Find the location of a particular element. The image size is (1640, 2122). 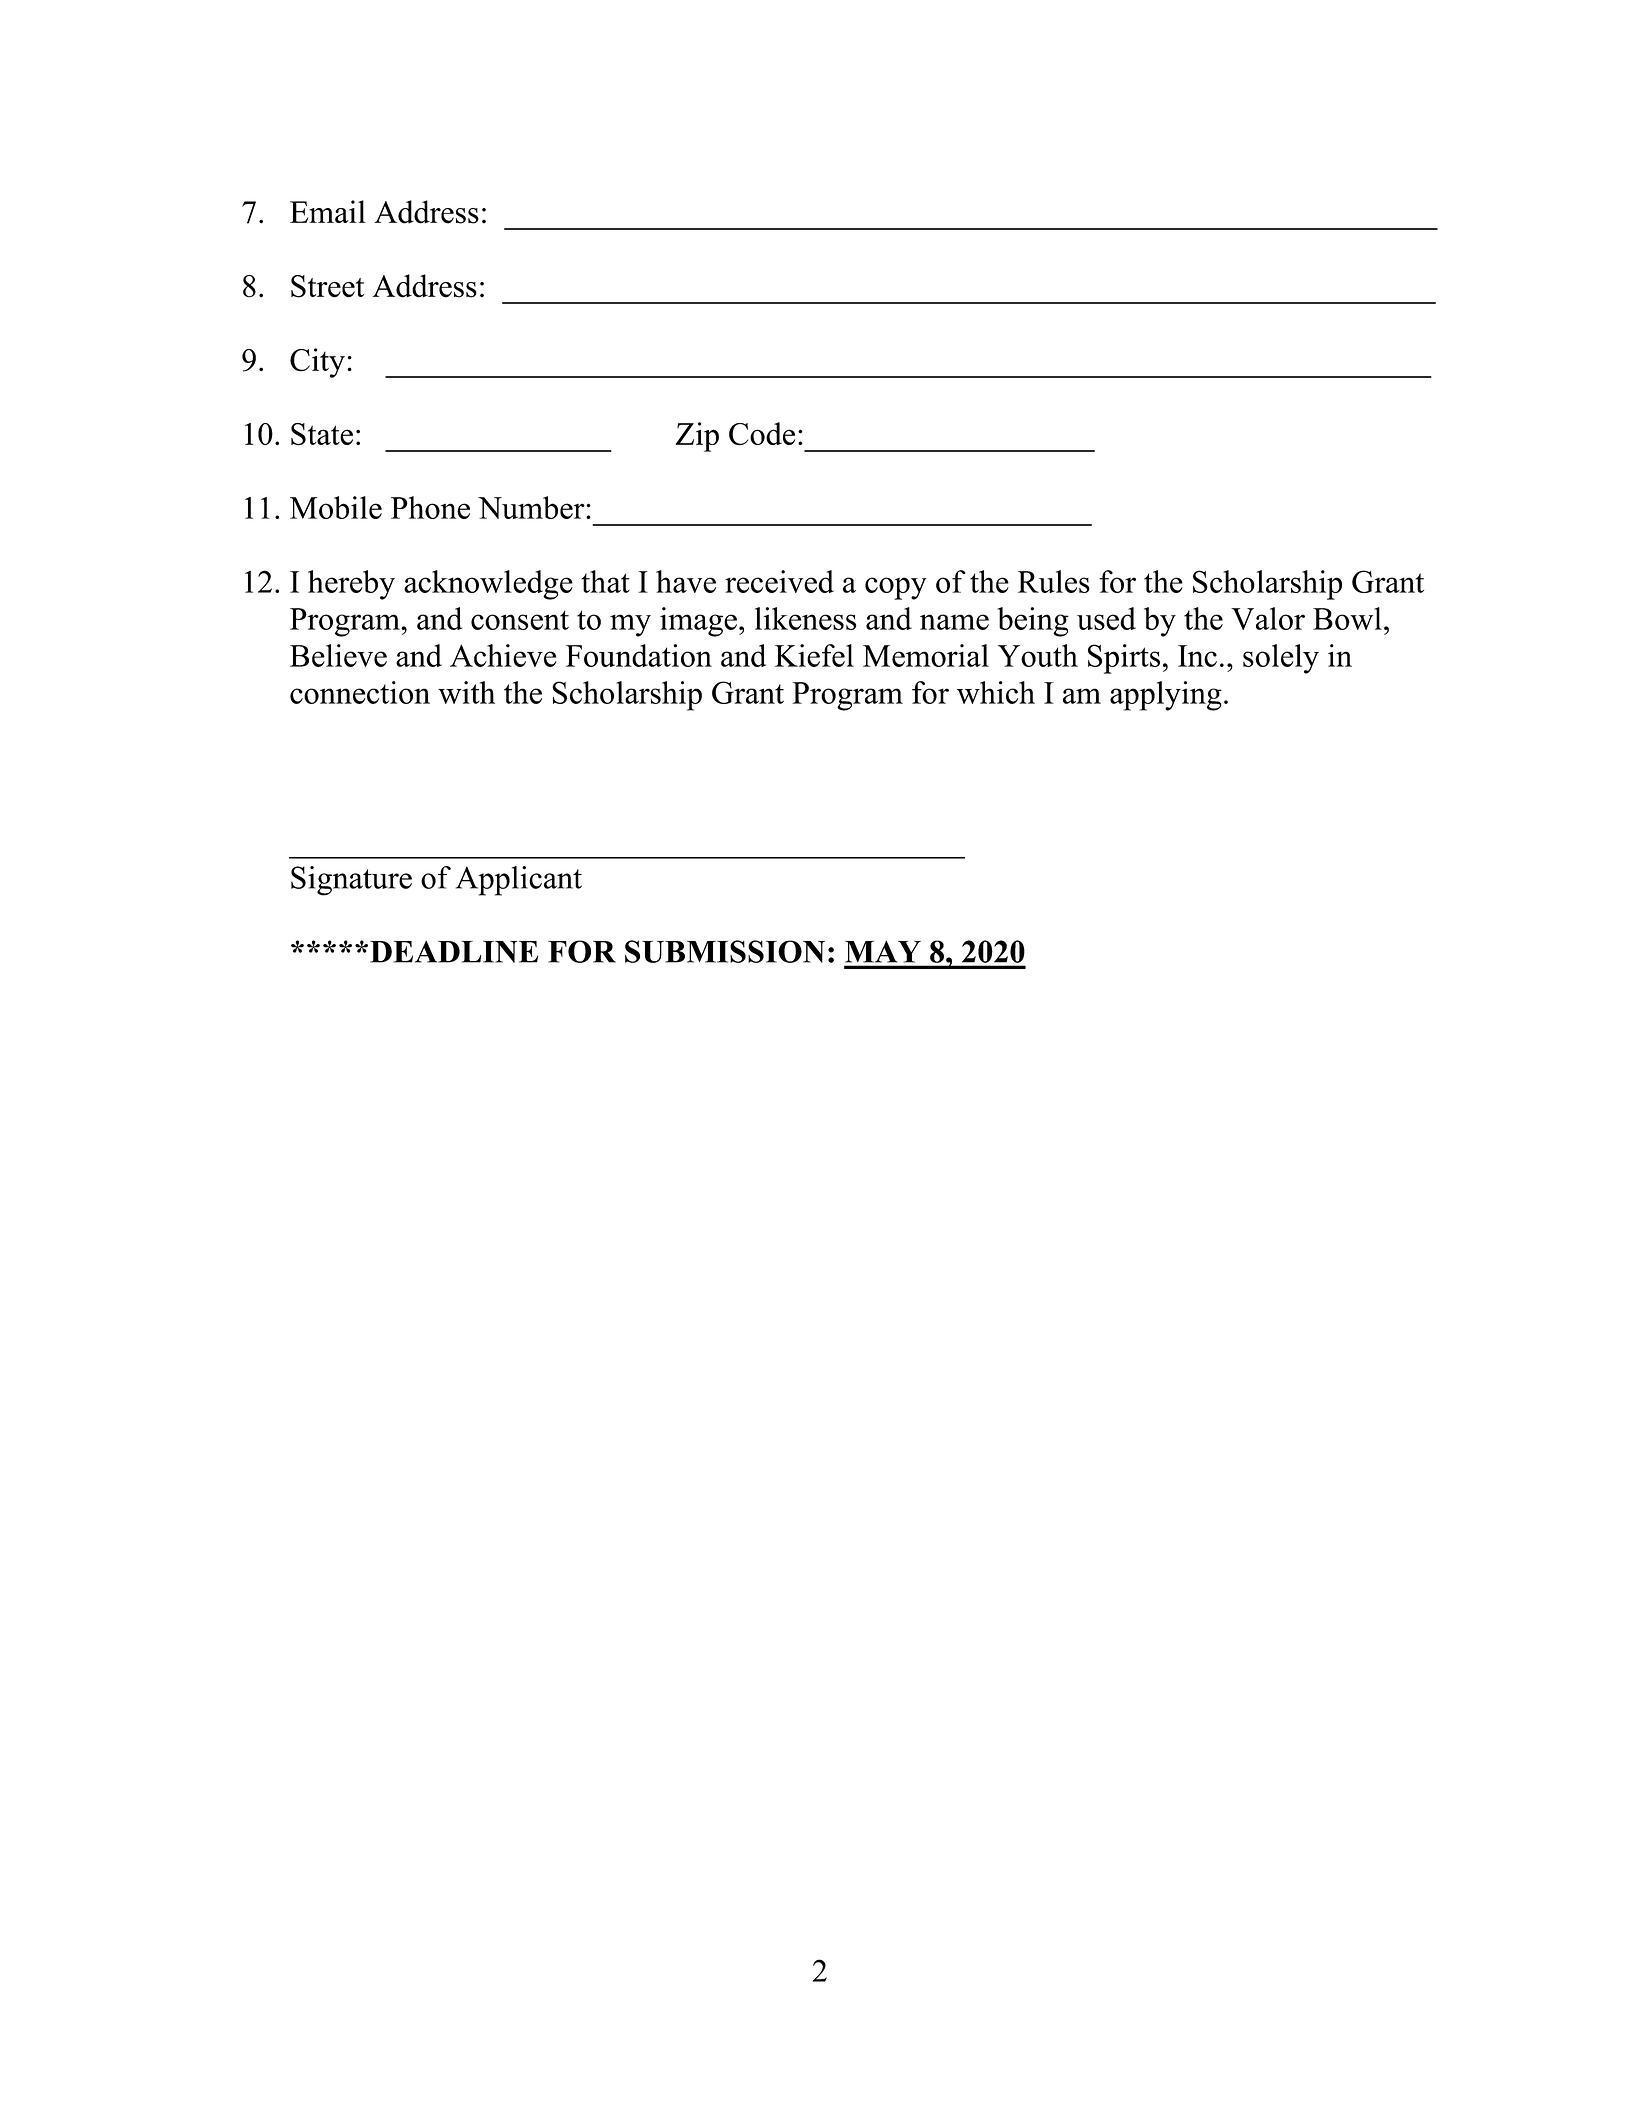

Email is located at coordinates (328, 211).
